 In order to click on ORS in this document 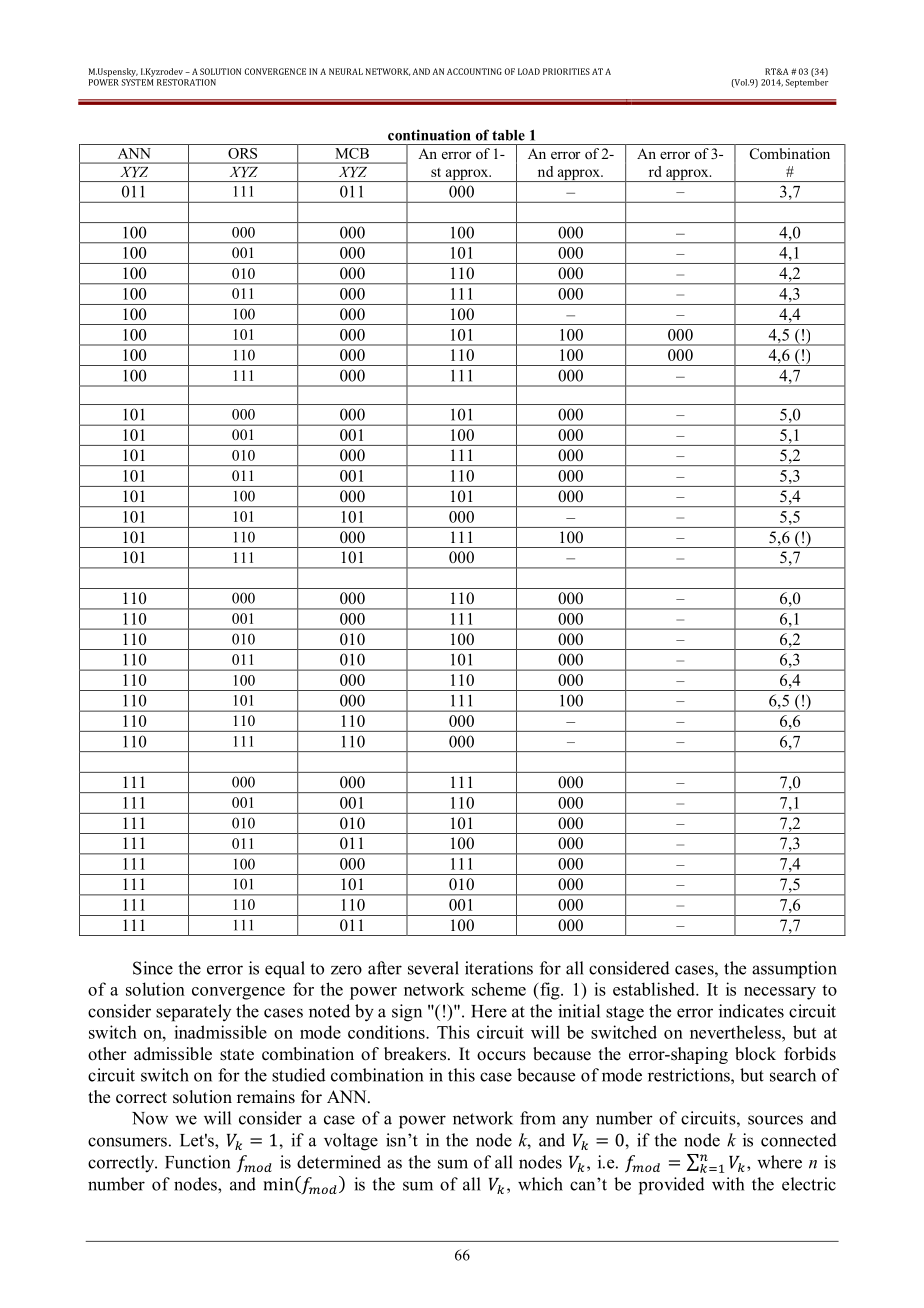, I will do `click(242, 153)`.
